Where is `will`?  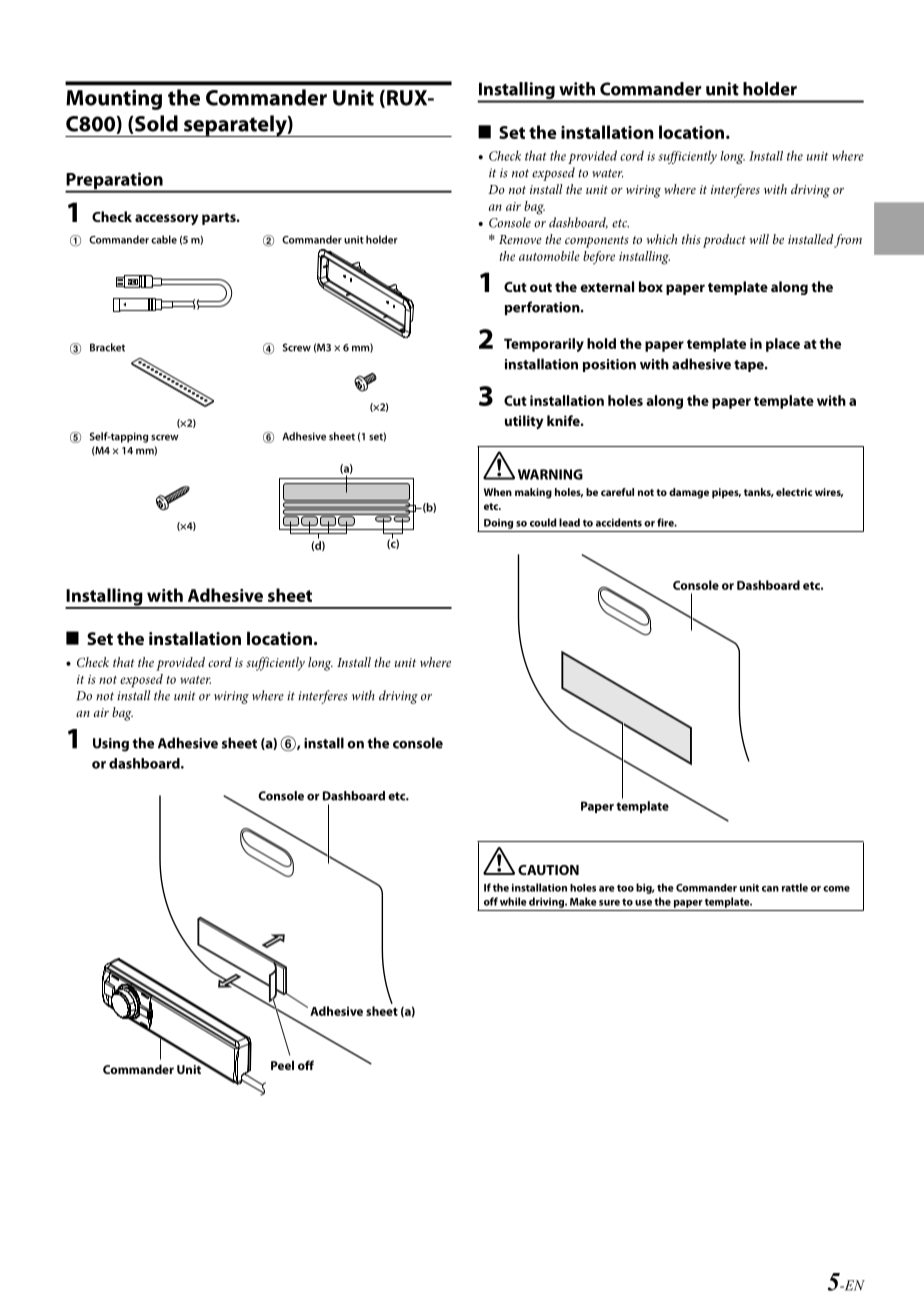 will is located at coordinates (759, 239).
